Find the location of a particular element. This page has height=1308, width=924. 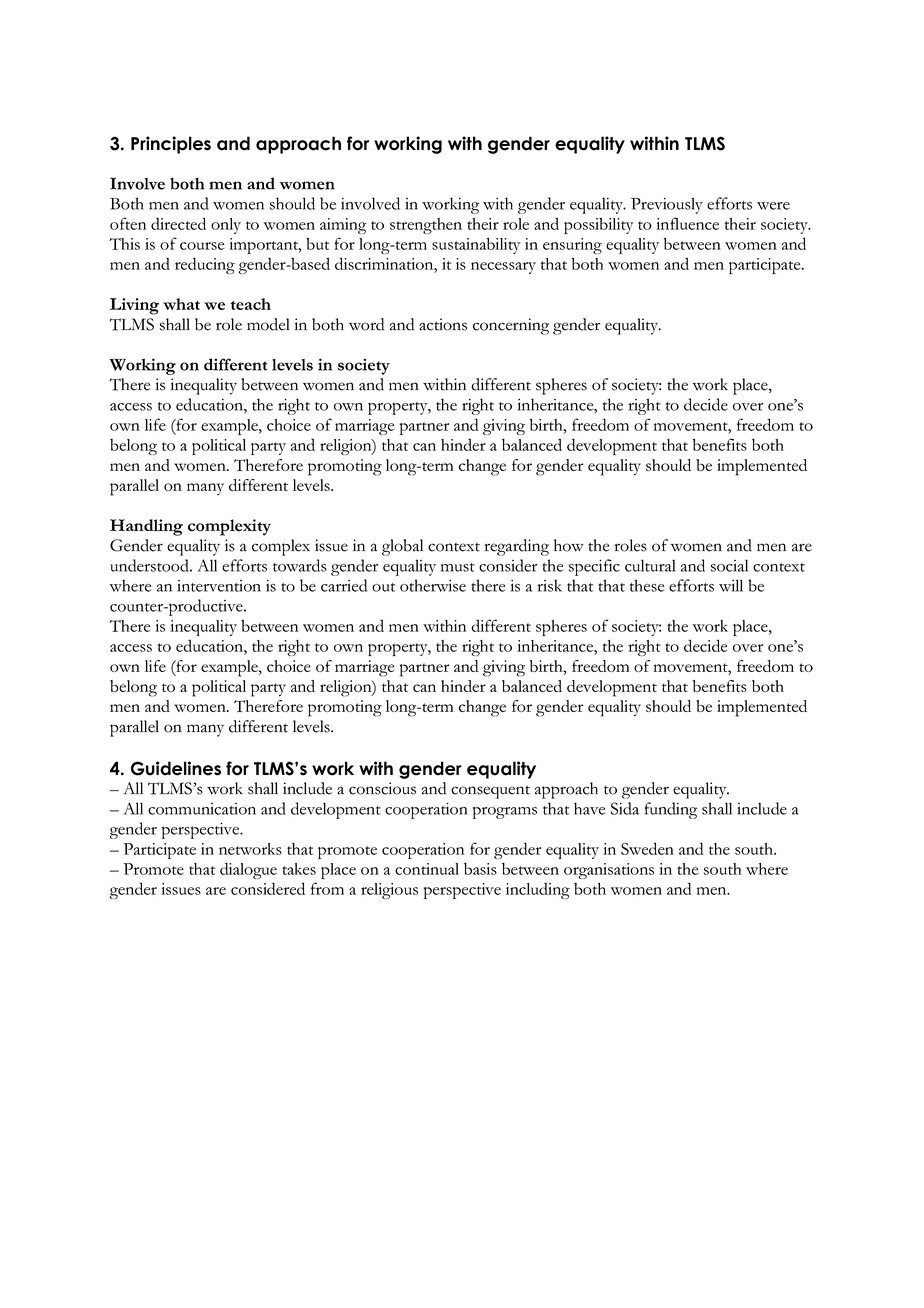

strengthen is located at coordinates (426, 226).
